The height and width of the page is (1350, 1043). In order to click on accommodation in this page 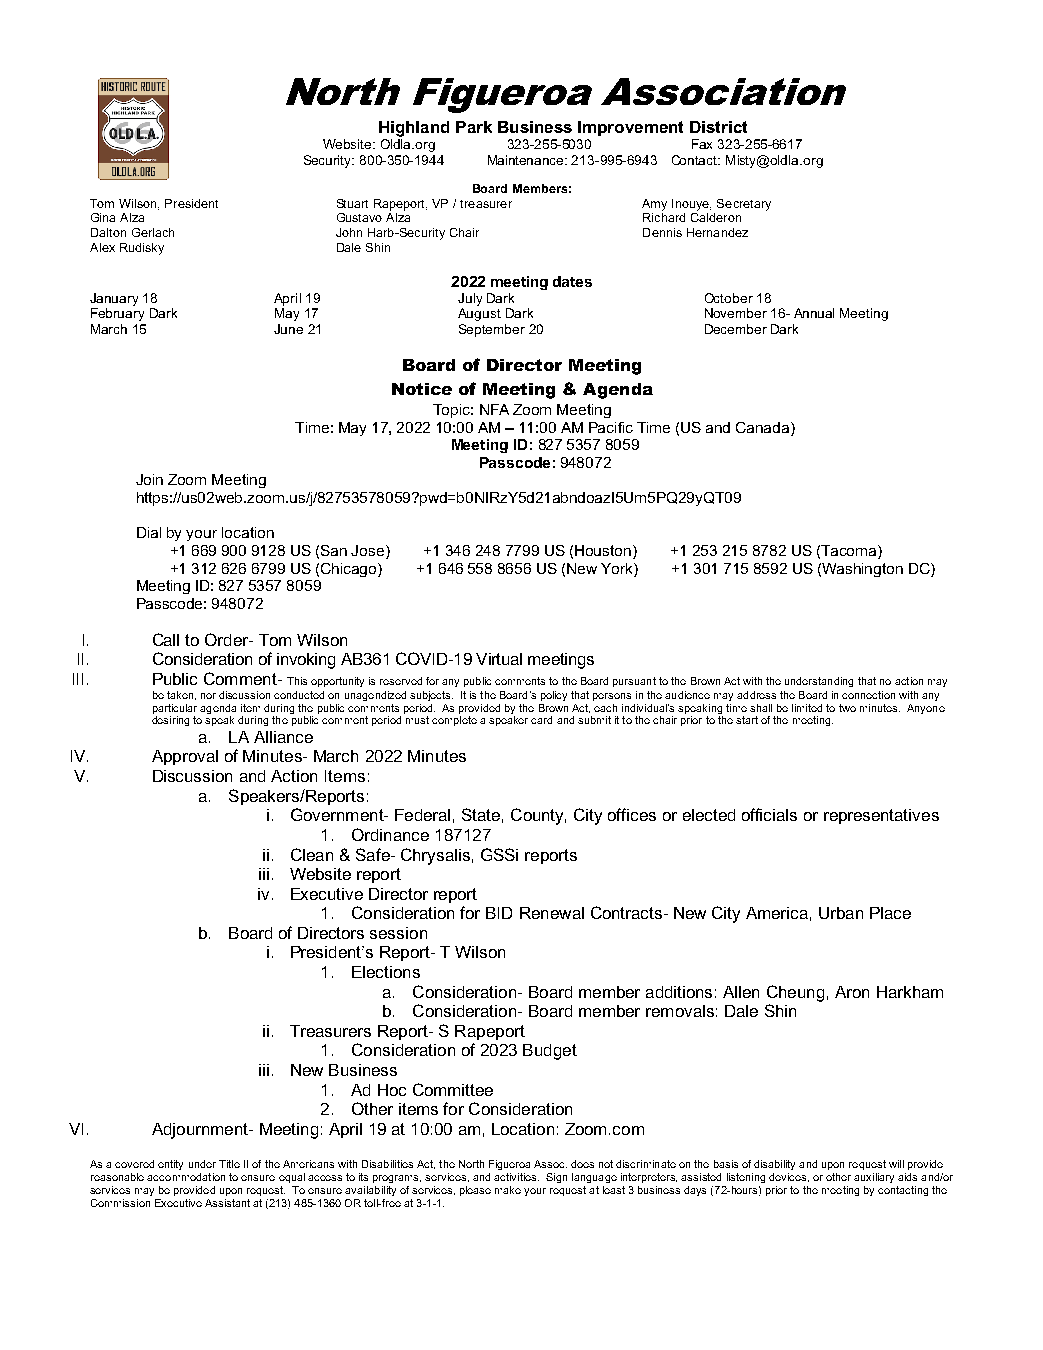, I will do `click(186, 1177)`.
